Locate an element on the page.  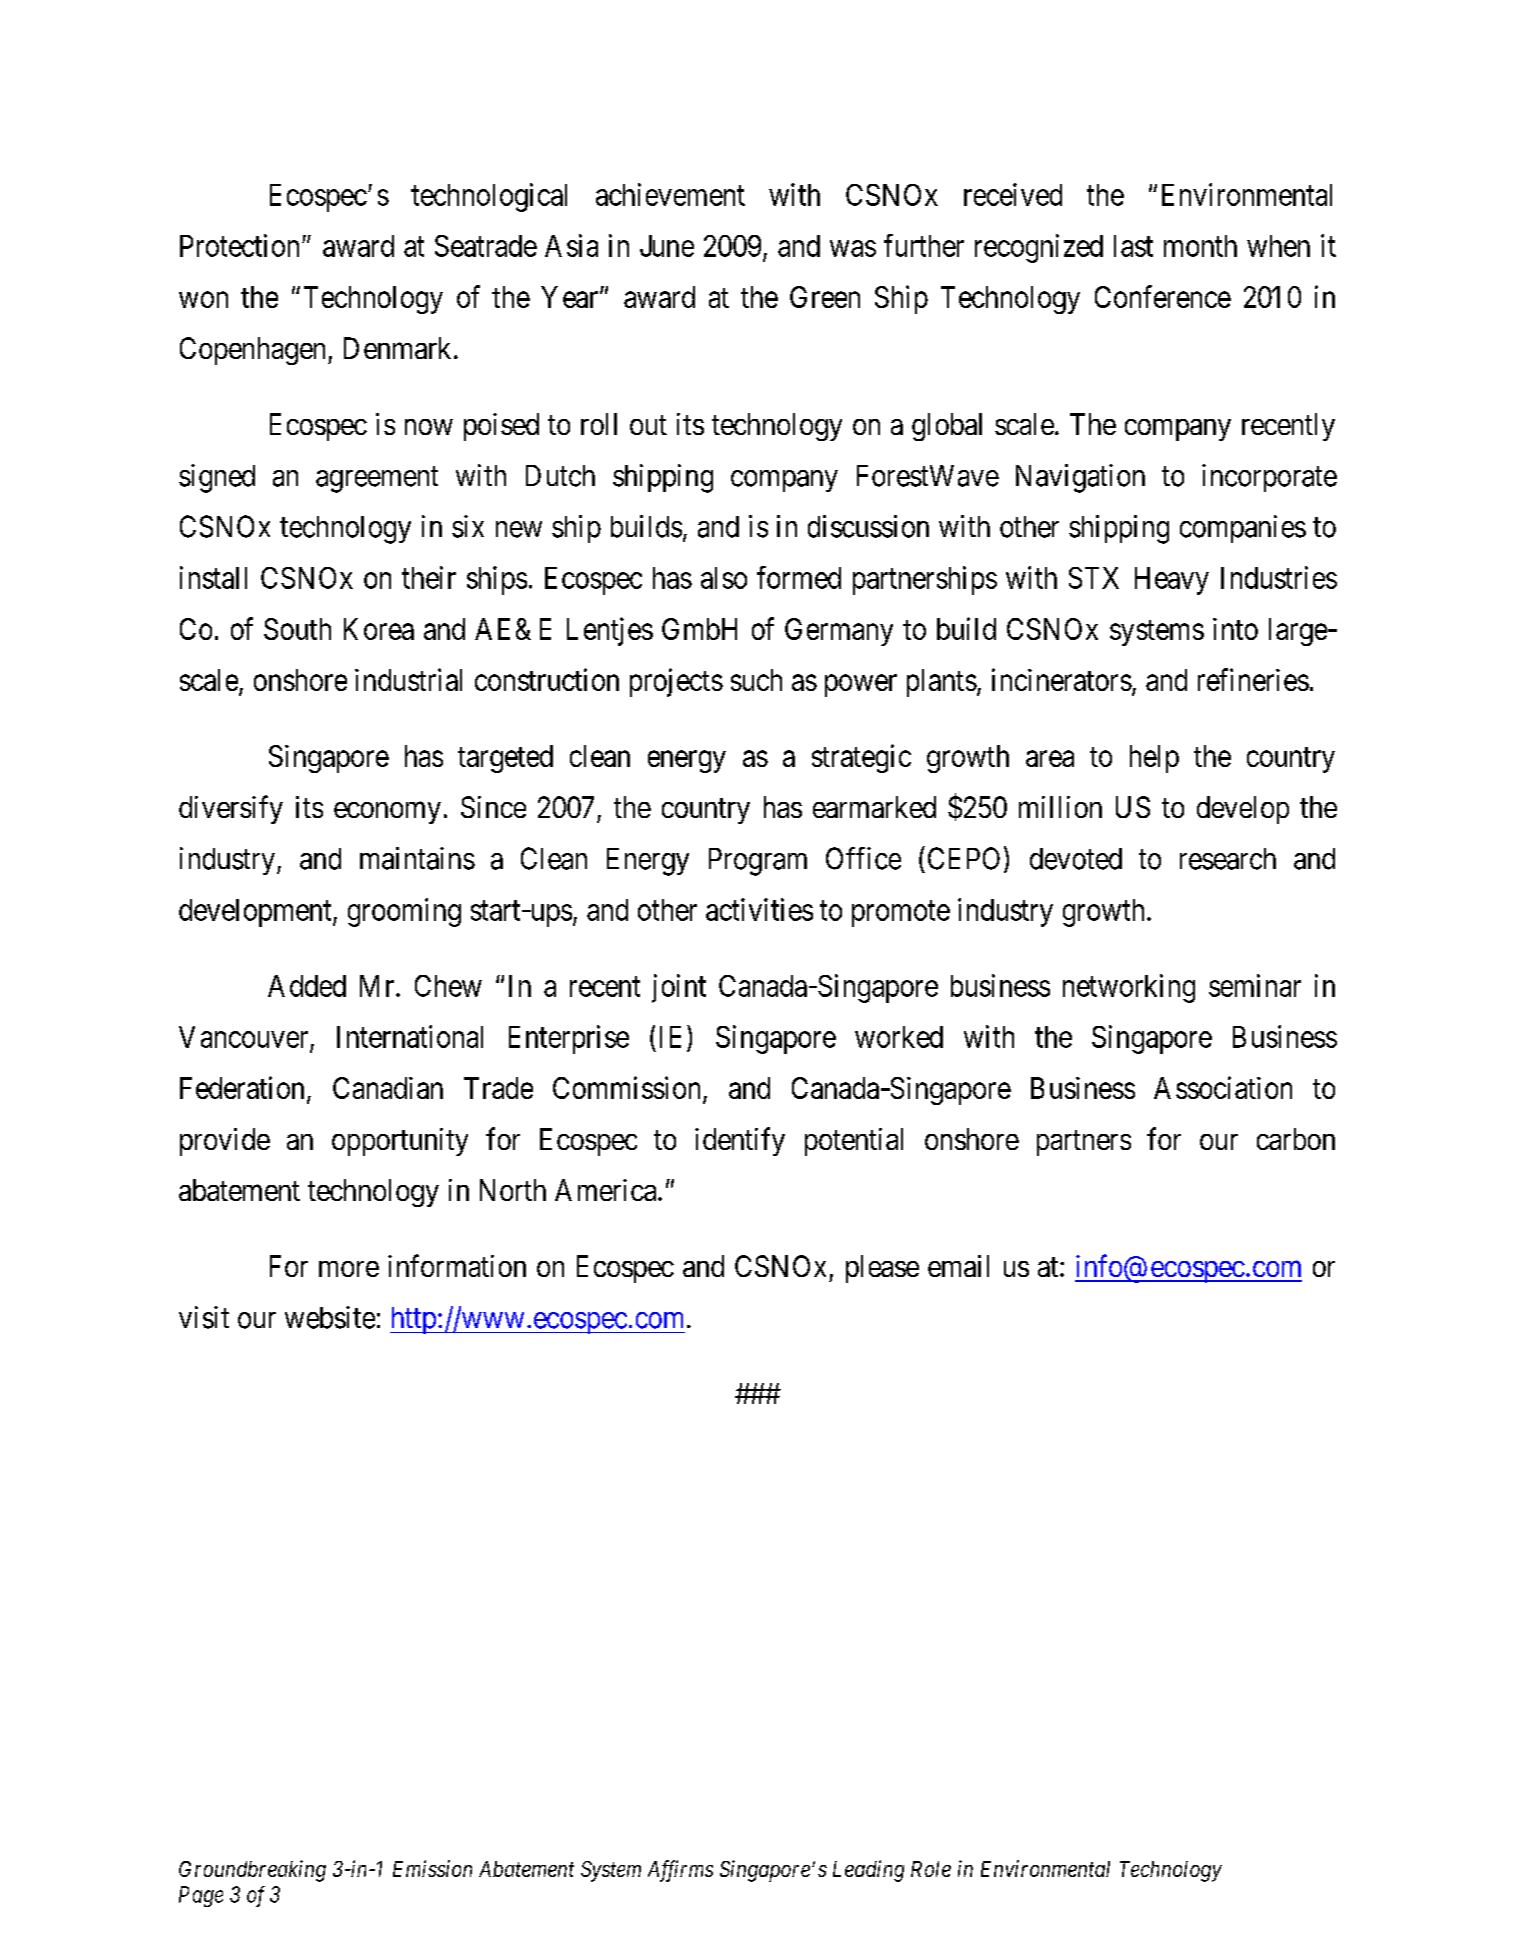
email is located at coordinates (958, 1266).
